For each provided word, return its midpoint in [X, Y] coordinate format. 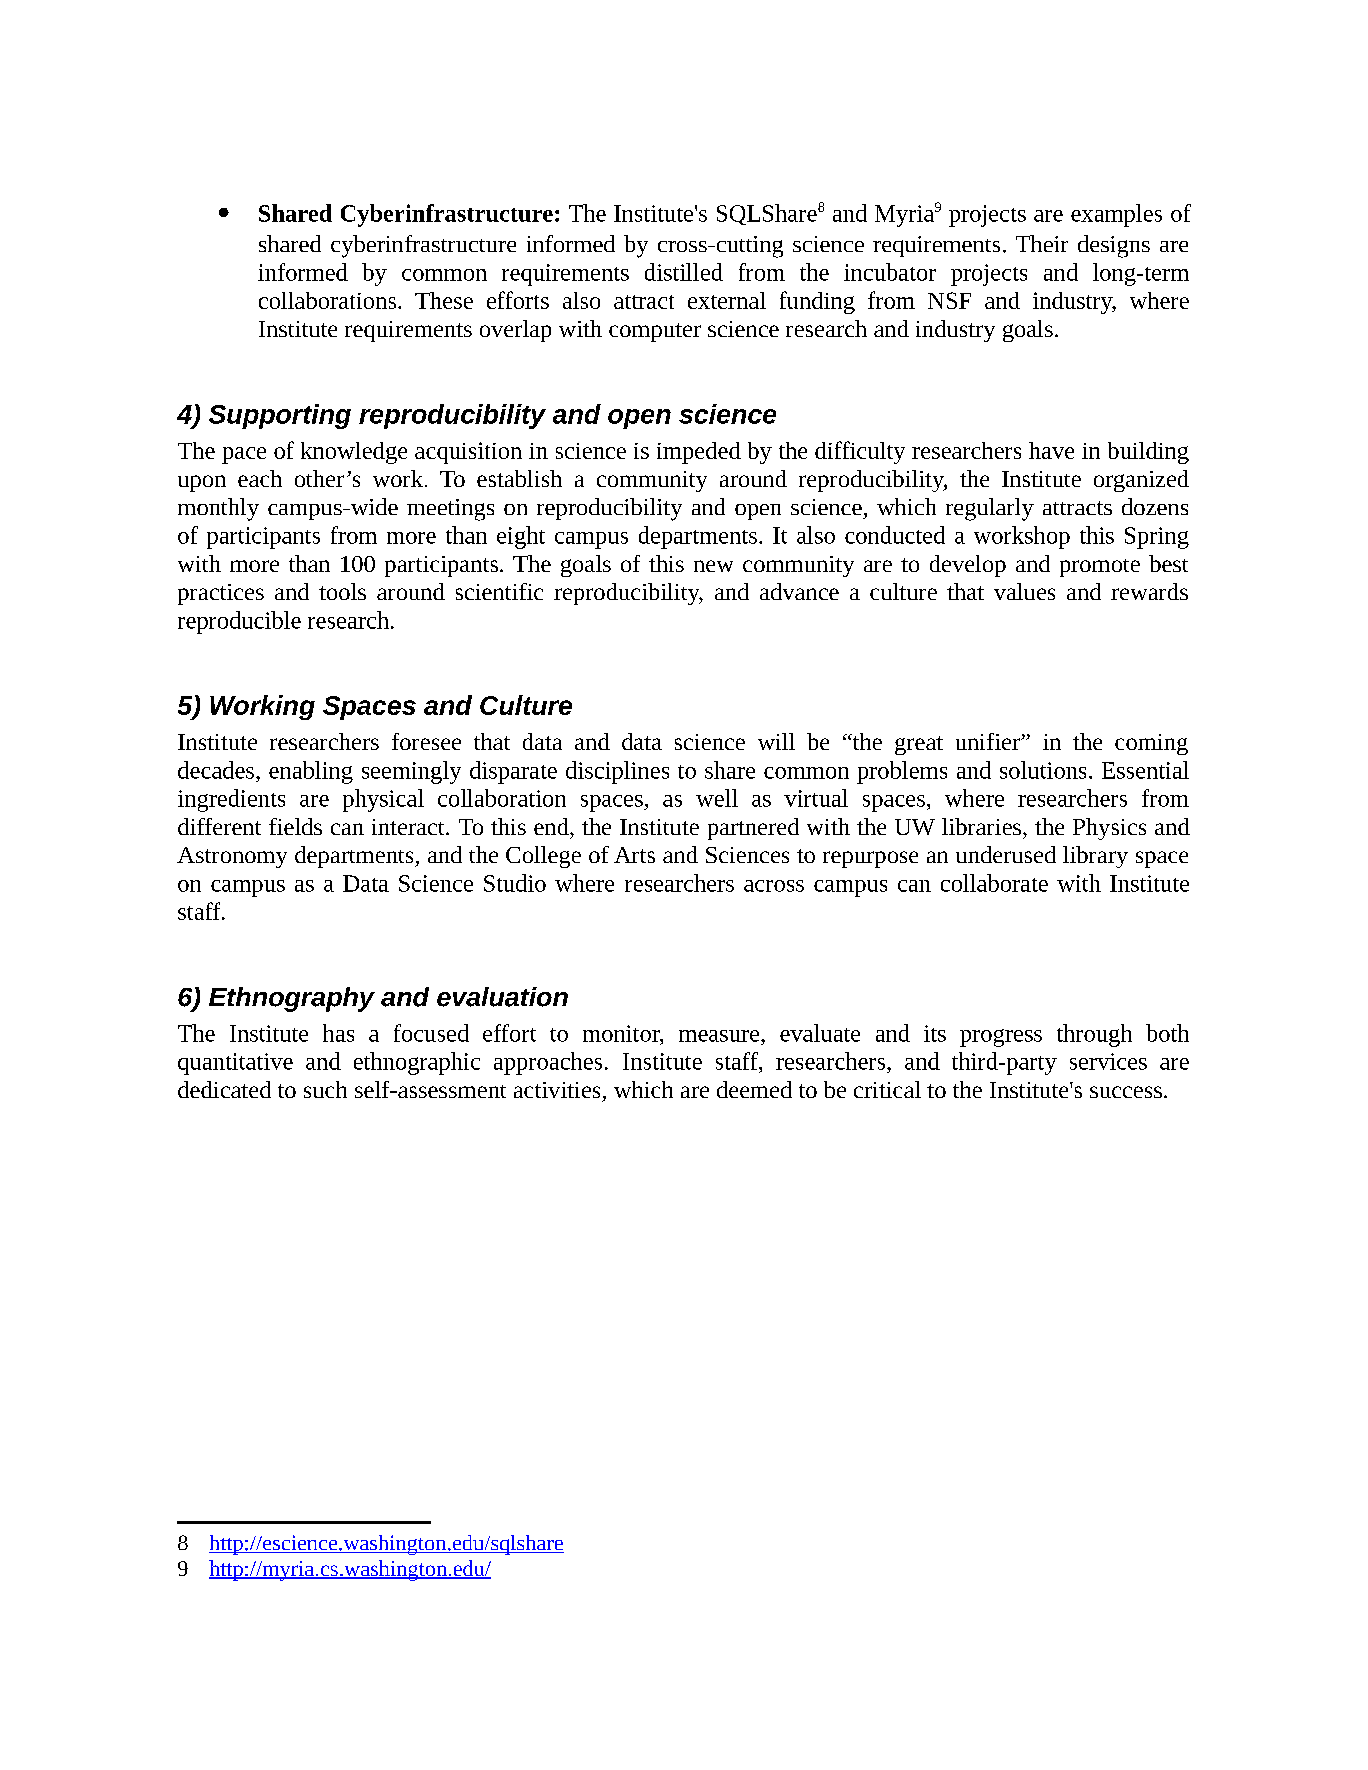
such [325, 1089]
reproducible [239, 622]
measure [720, 1036]
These [444, 300]
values [1024, 591]
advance [799, 591]
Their [1042, 243]
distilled [684, 272]
